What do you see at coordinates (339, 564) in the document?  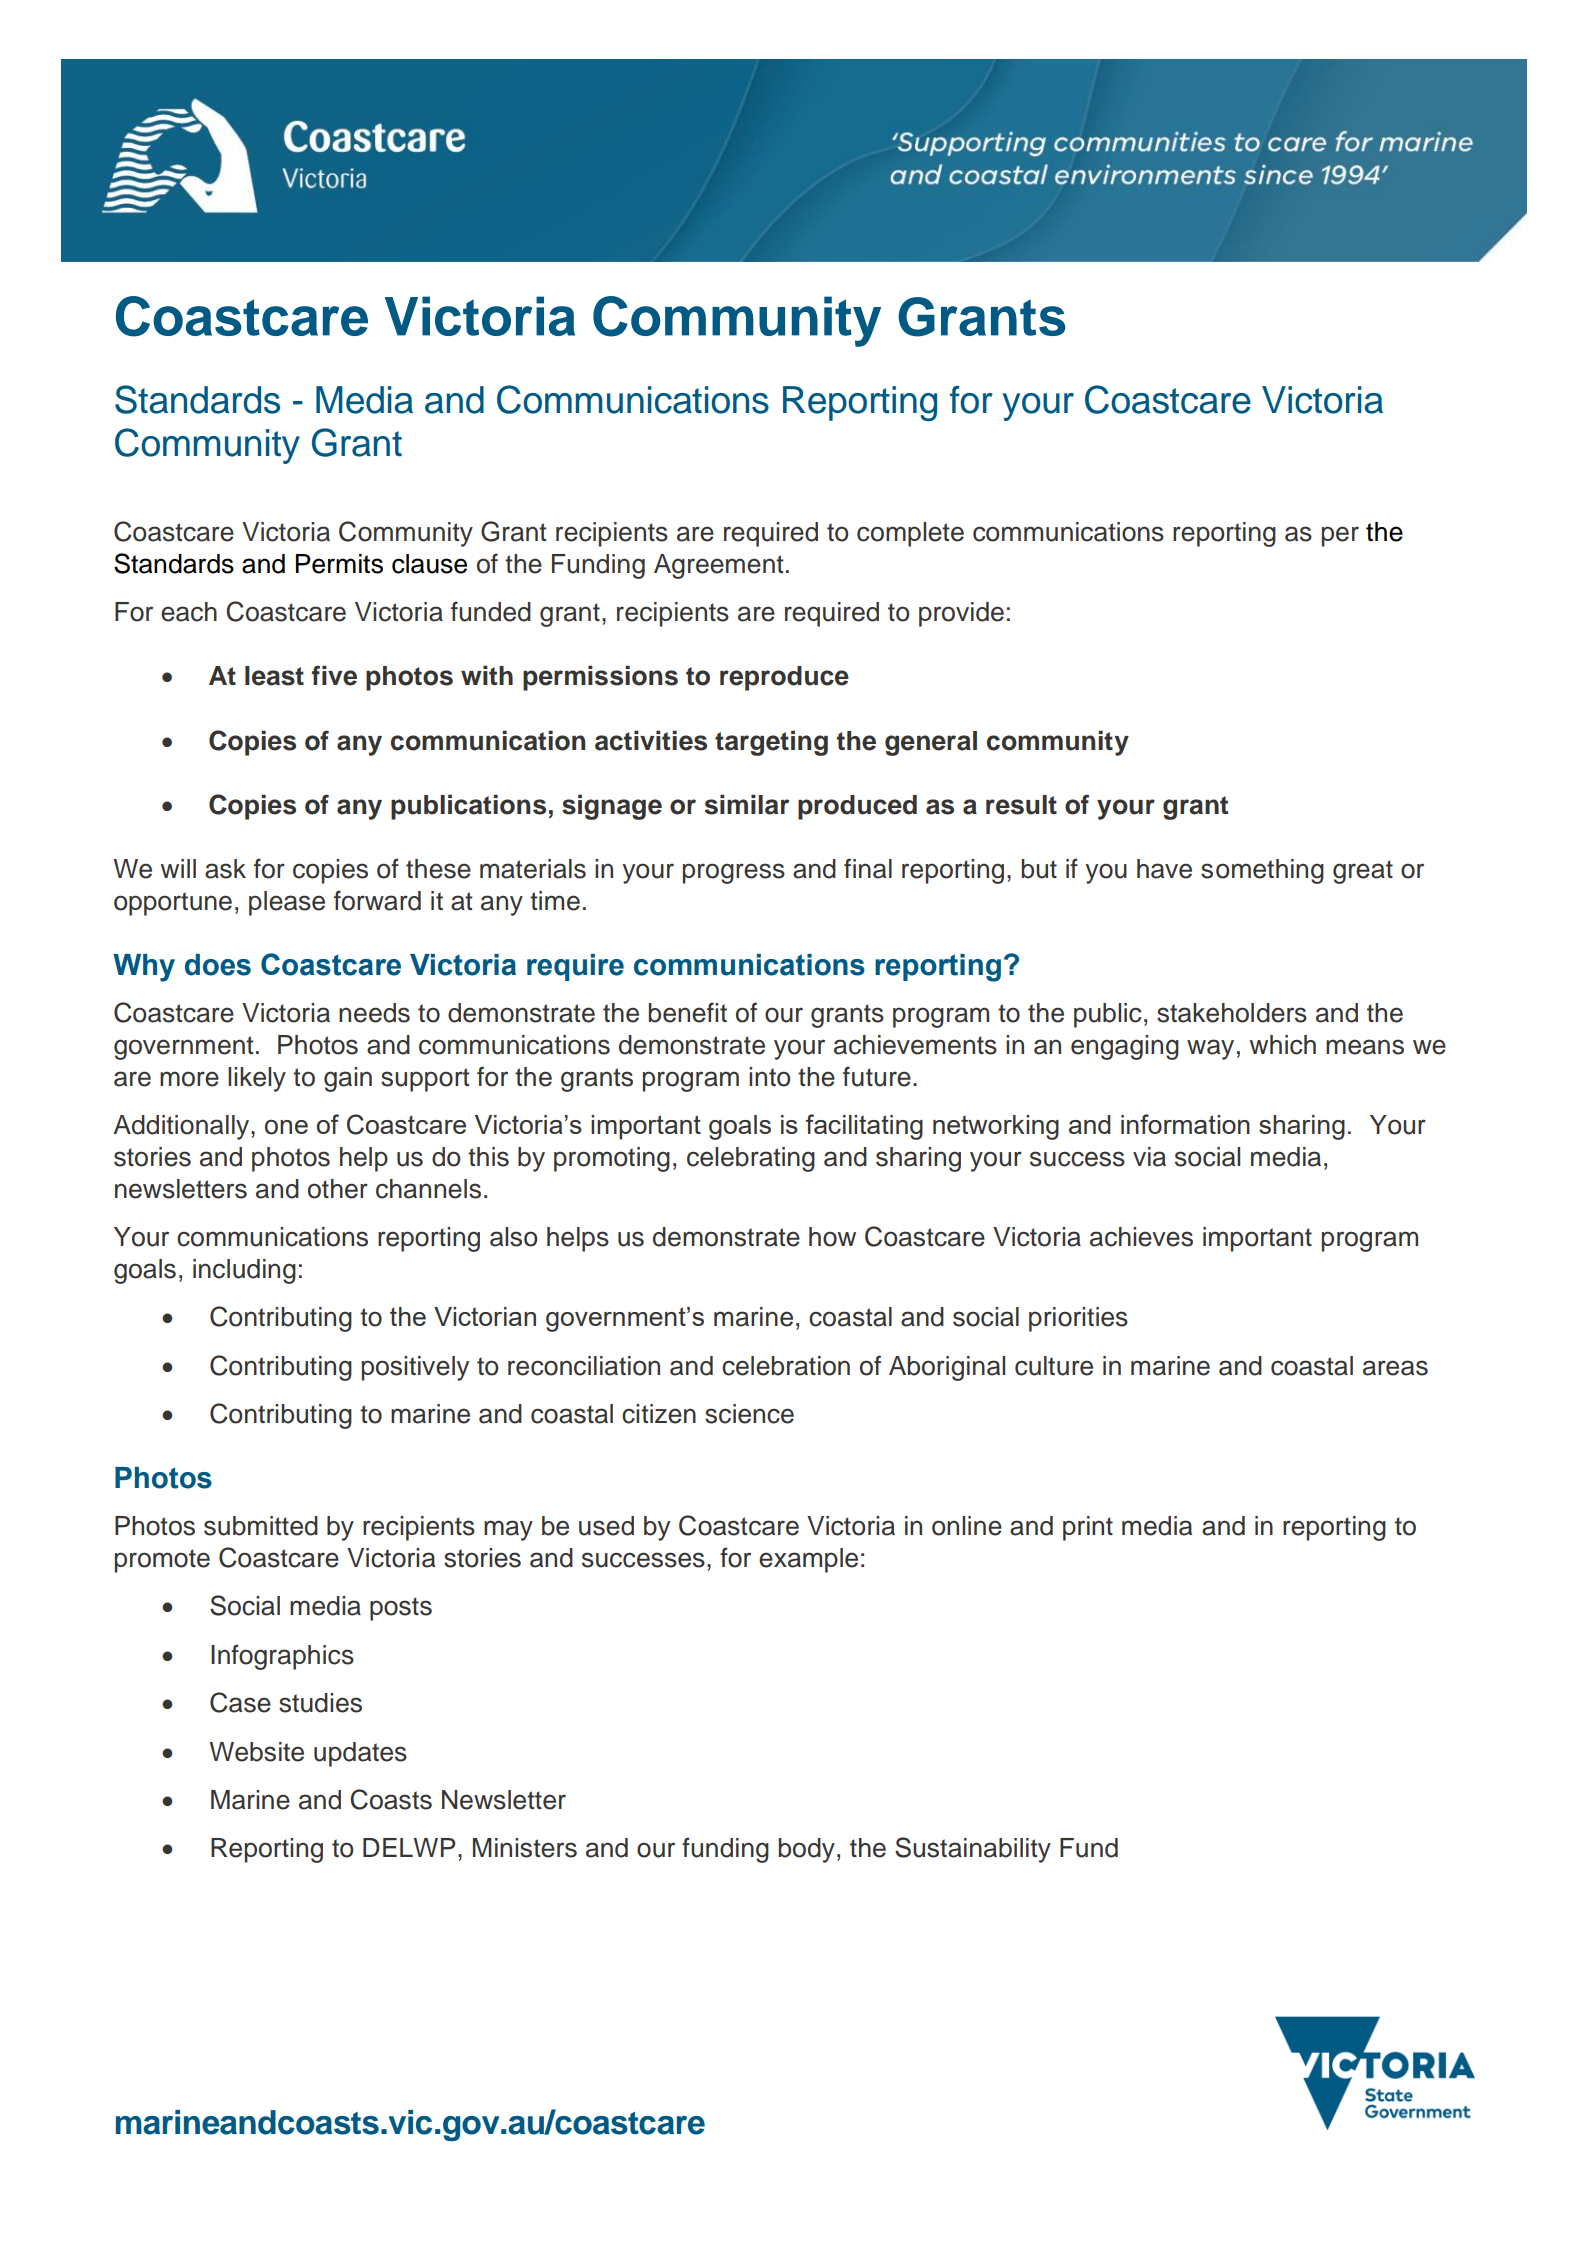 I see `Permits` at bounding box center [339, 564].
